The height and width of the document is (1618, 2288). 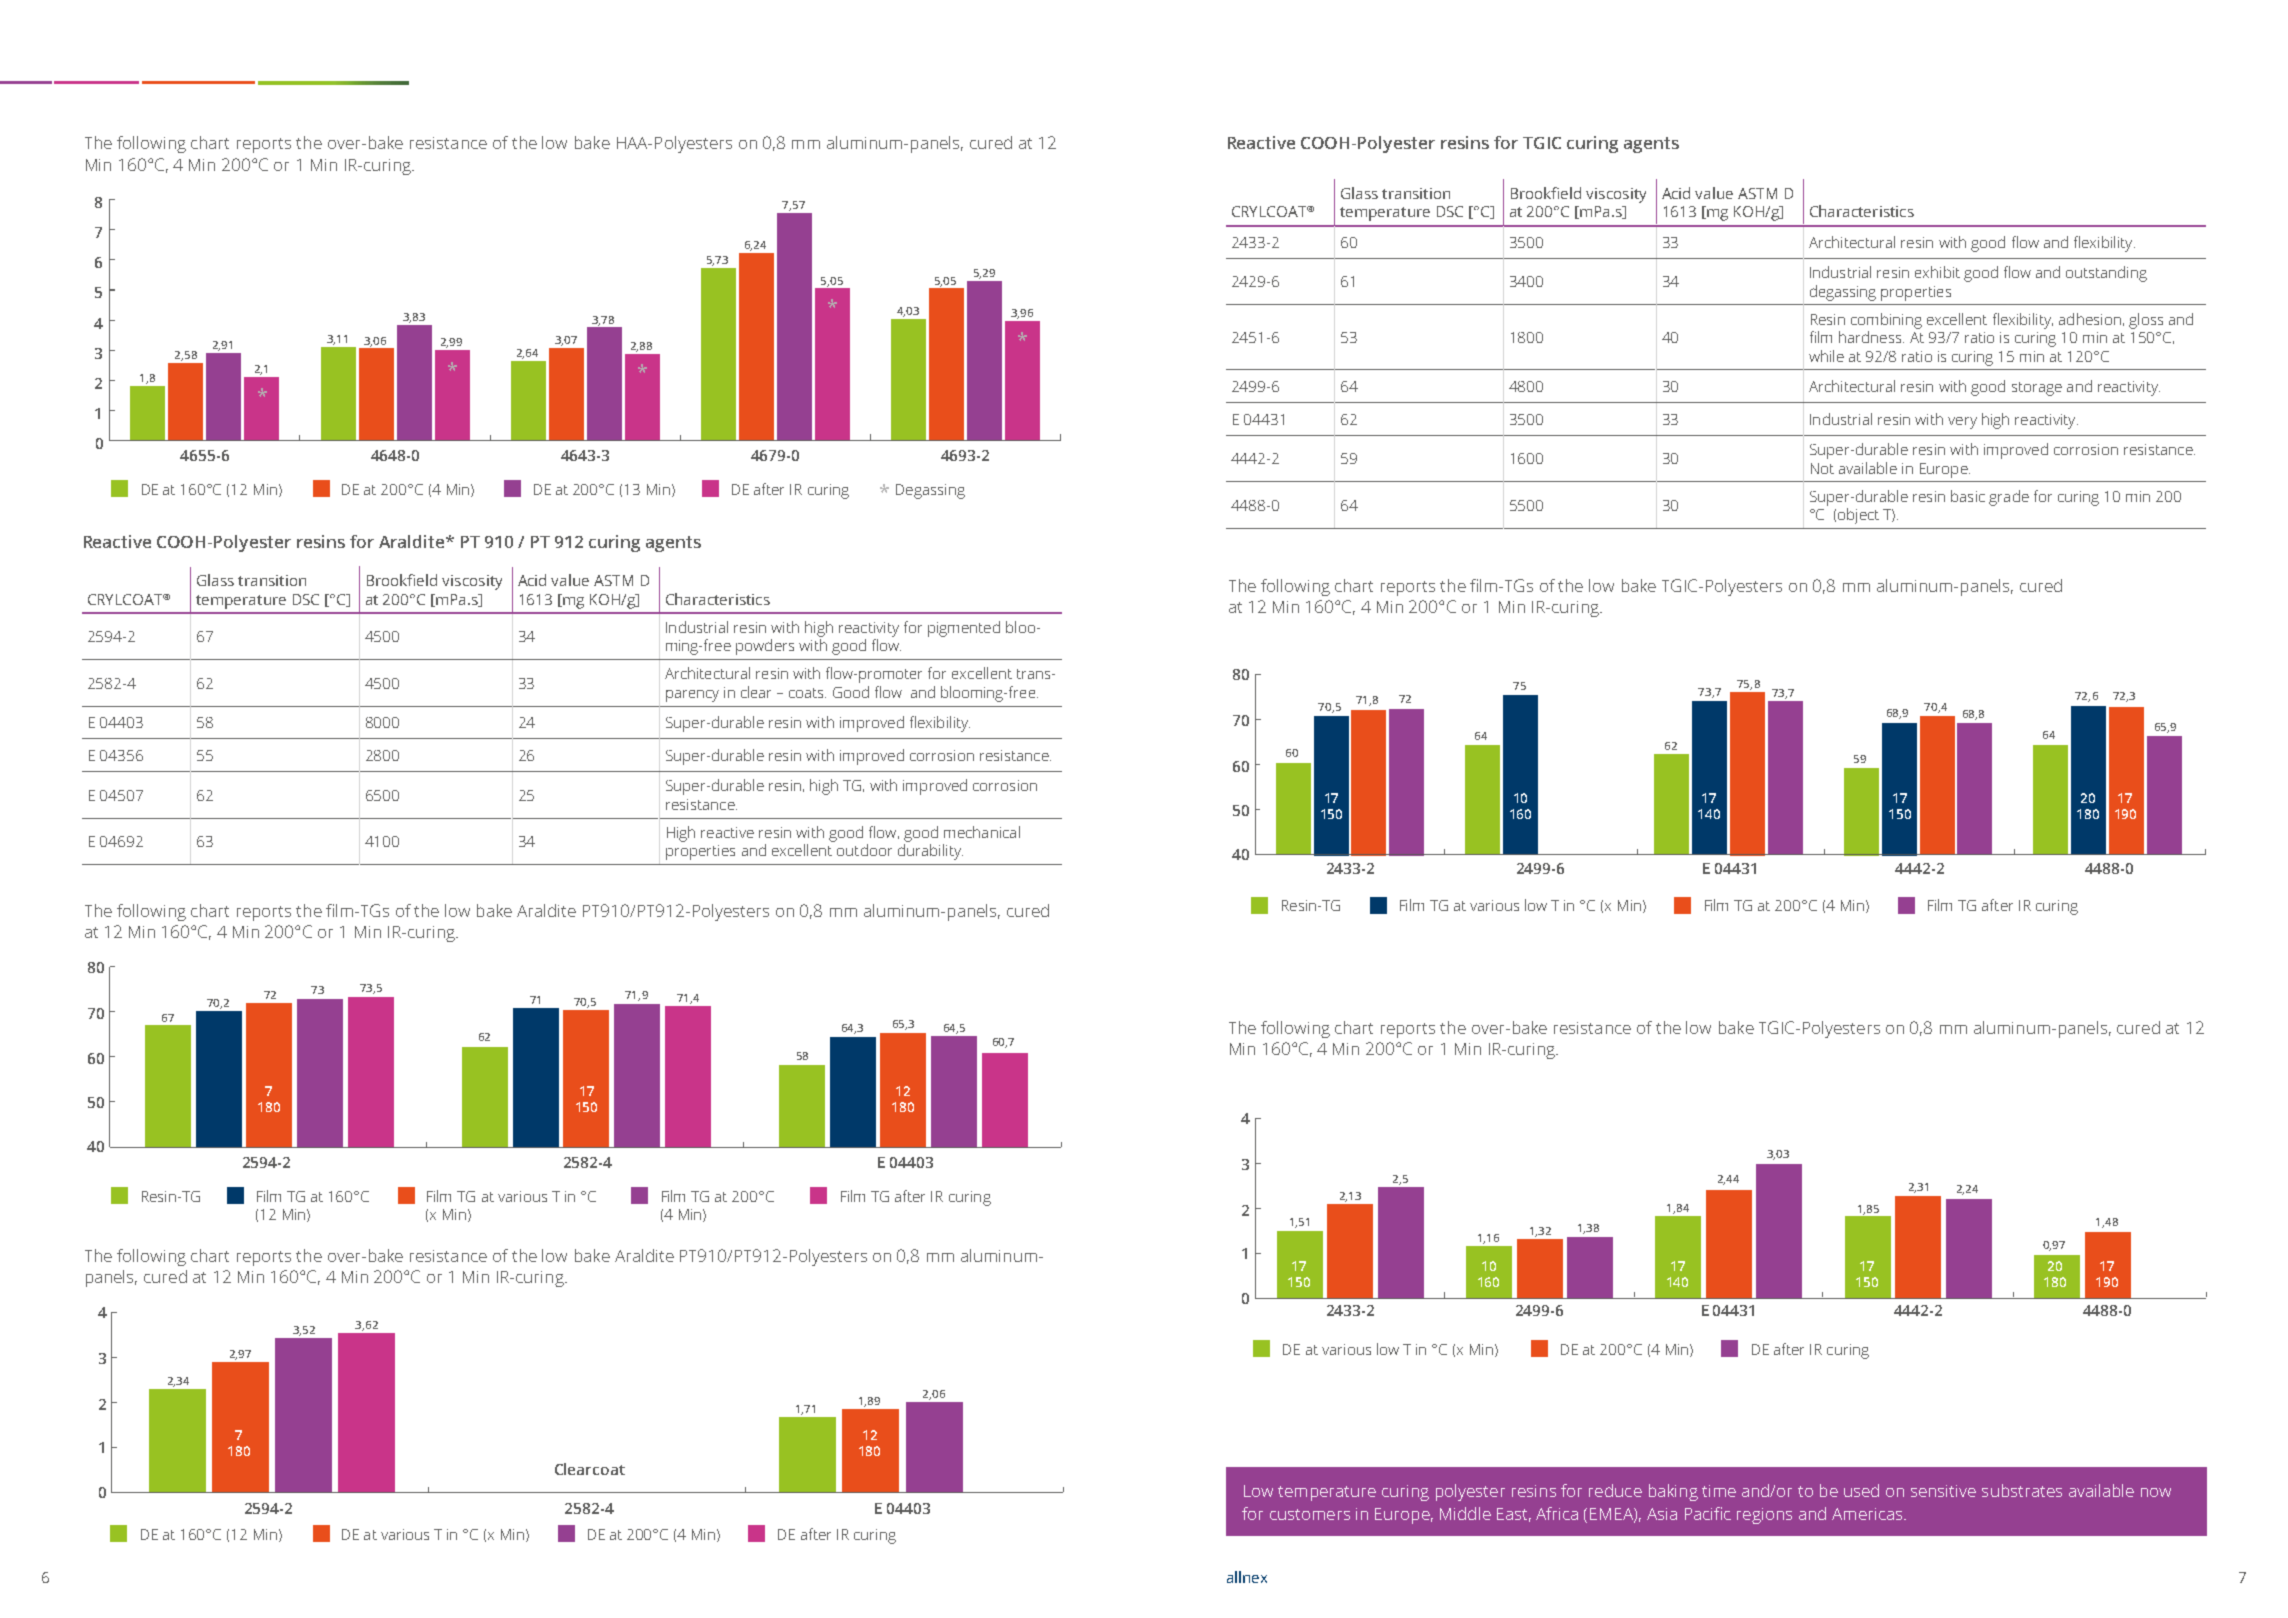 I want to click on adhesion, so click(x=2090, y=319).
